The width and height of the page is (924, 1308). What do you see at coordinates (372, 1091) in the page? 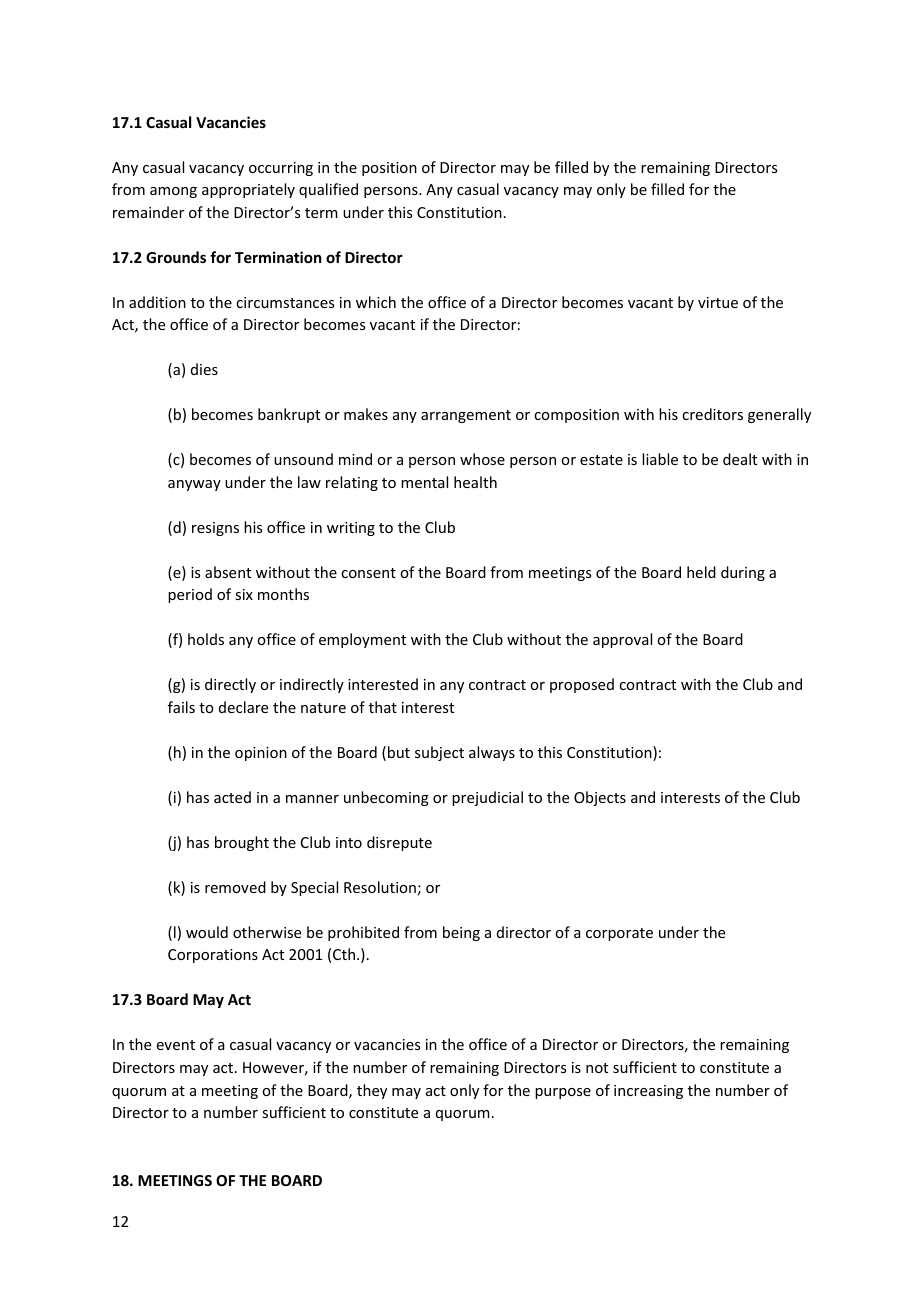
I see `they` at bounding box center [372, 1091].
